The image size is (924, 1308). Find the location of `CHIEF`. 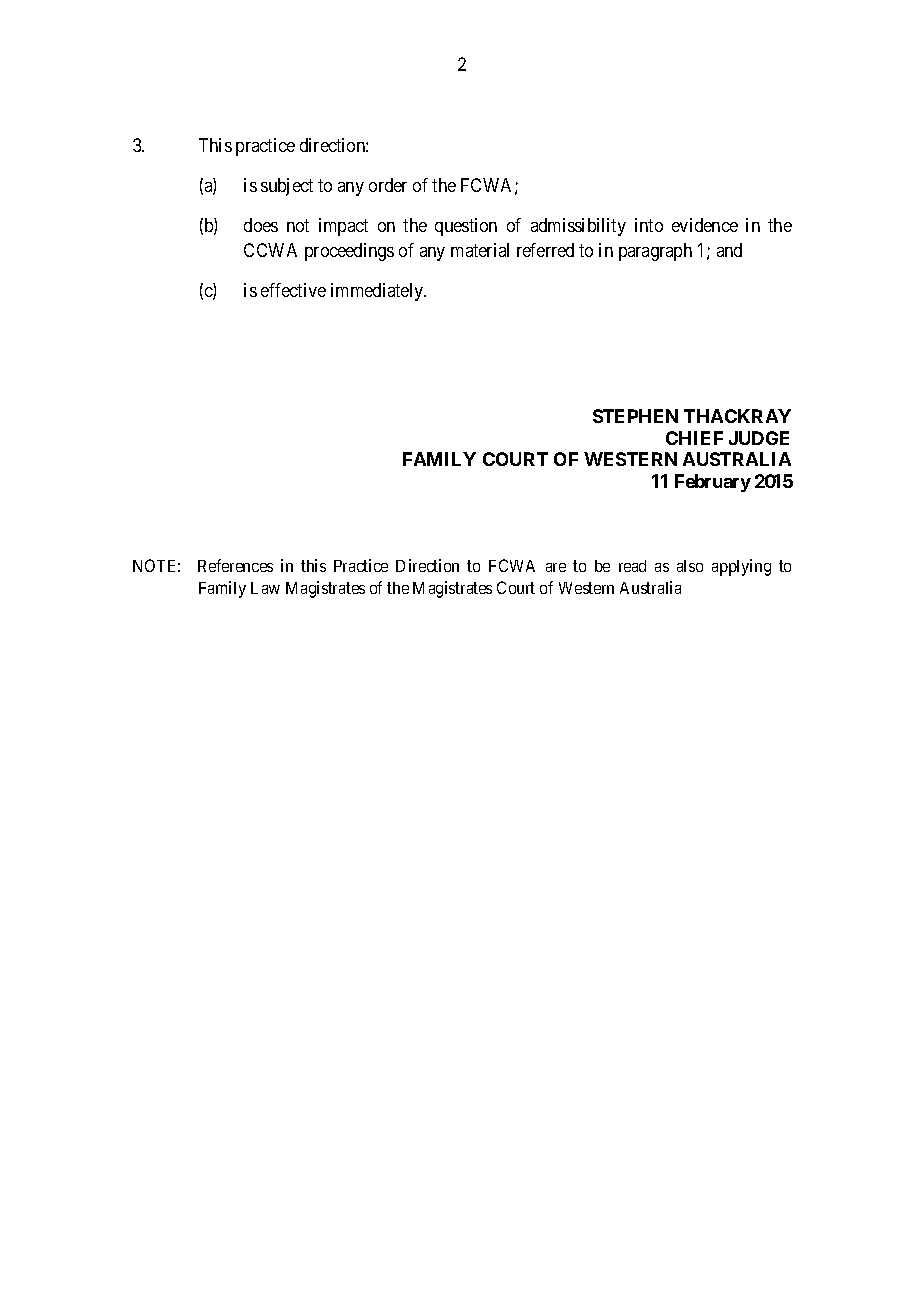

CHIEF is located at coordinates (694, 438).
